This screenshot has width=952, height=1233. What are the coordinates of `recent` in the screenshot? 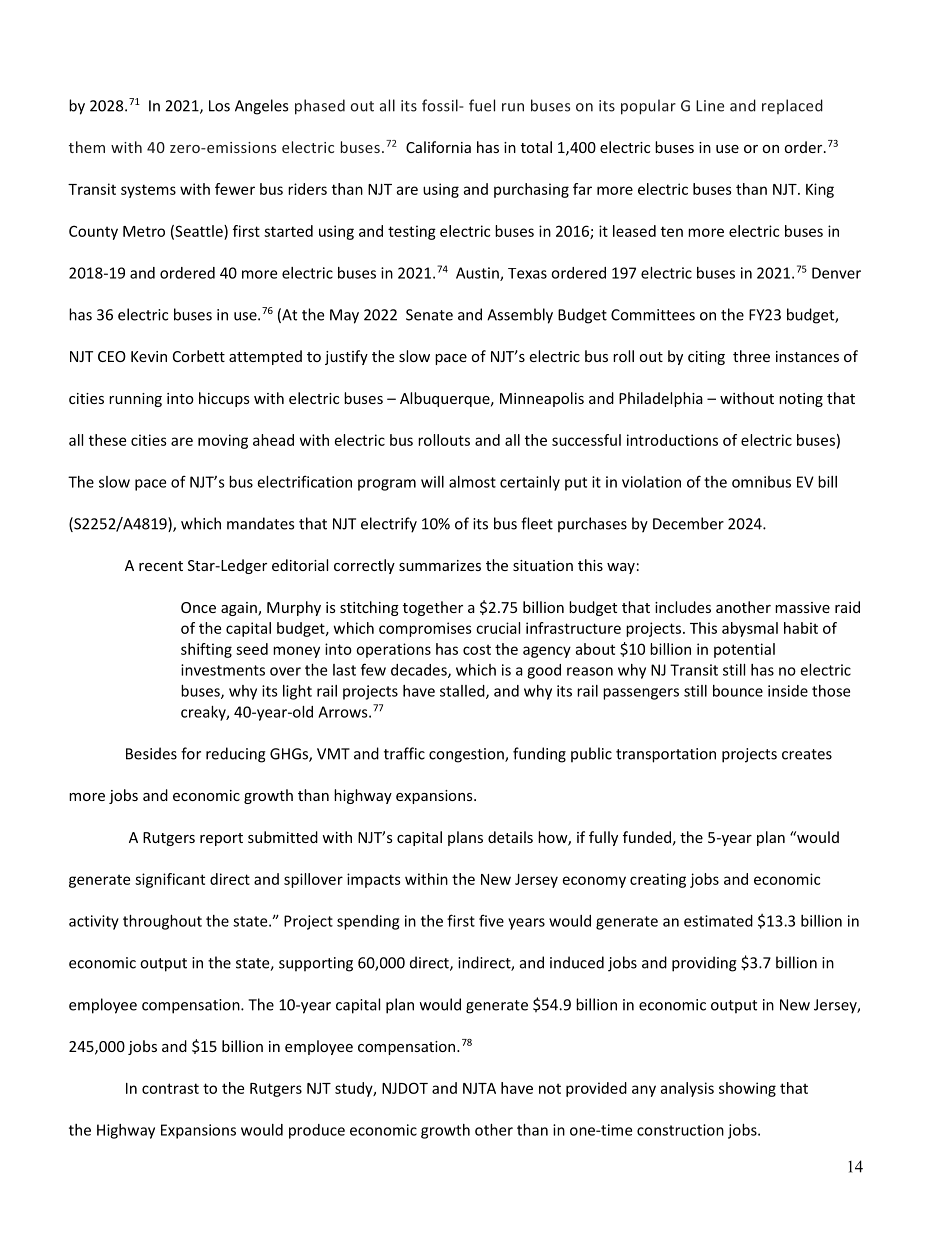 It's located at (161, 566).
